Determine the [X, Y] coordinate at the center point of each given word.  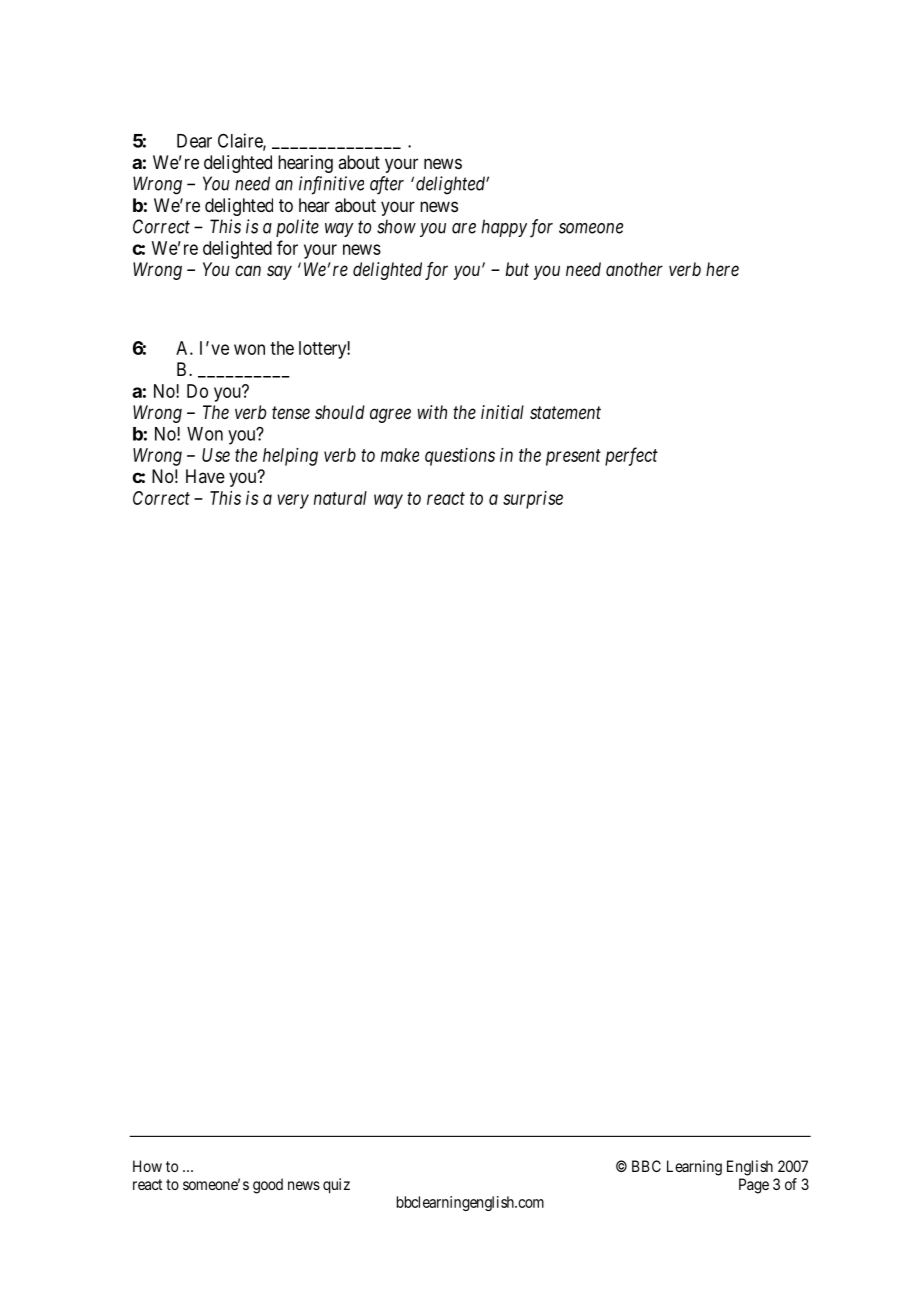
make [400, 455]
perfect [631, 456]
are [464, 228]
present [573, 457]
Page [754, 1186]
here [722, 269]
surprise [533, 500]
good [268, 1186]
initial [502, 412]
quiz [336, 1186]
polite [297, 228]
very [293, 501]
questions [460, 457]
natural [340, 498]
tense [291, 412]
